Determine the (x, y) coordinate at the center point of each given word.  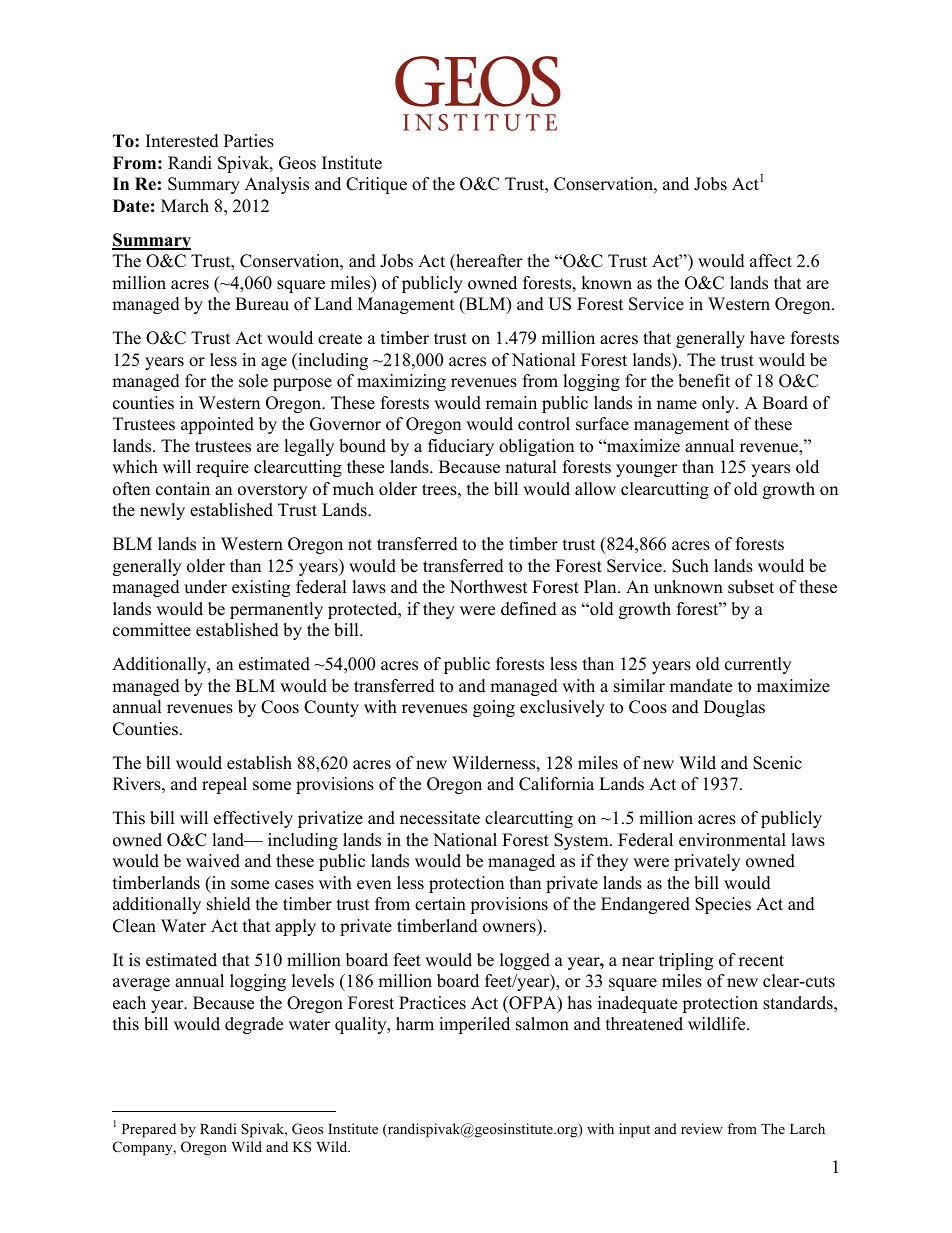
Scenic (777, 763)
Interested (182, 141)
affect (771, 261)
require (222, 468)
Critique (376, 185)
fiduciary (461, 447)
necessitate (440, 818)
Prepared (149, 1130)
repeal (224, 785)
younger (647, 470)
